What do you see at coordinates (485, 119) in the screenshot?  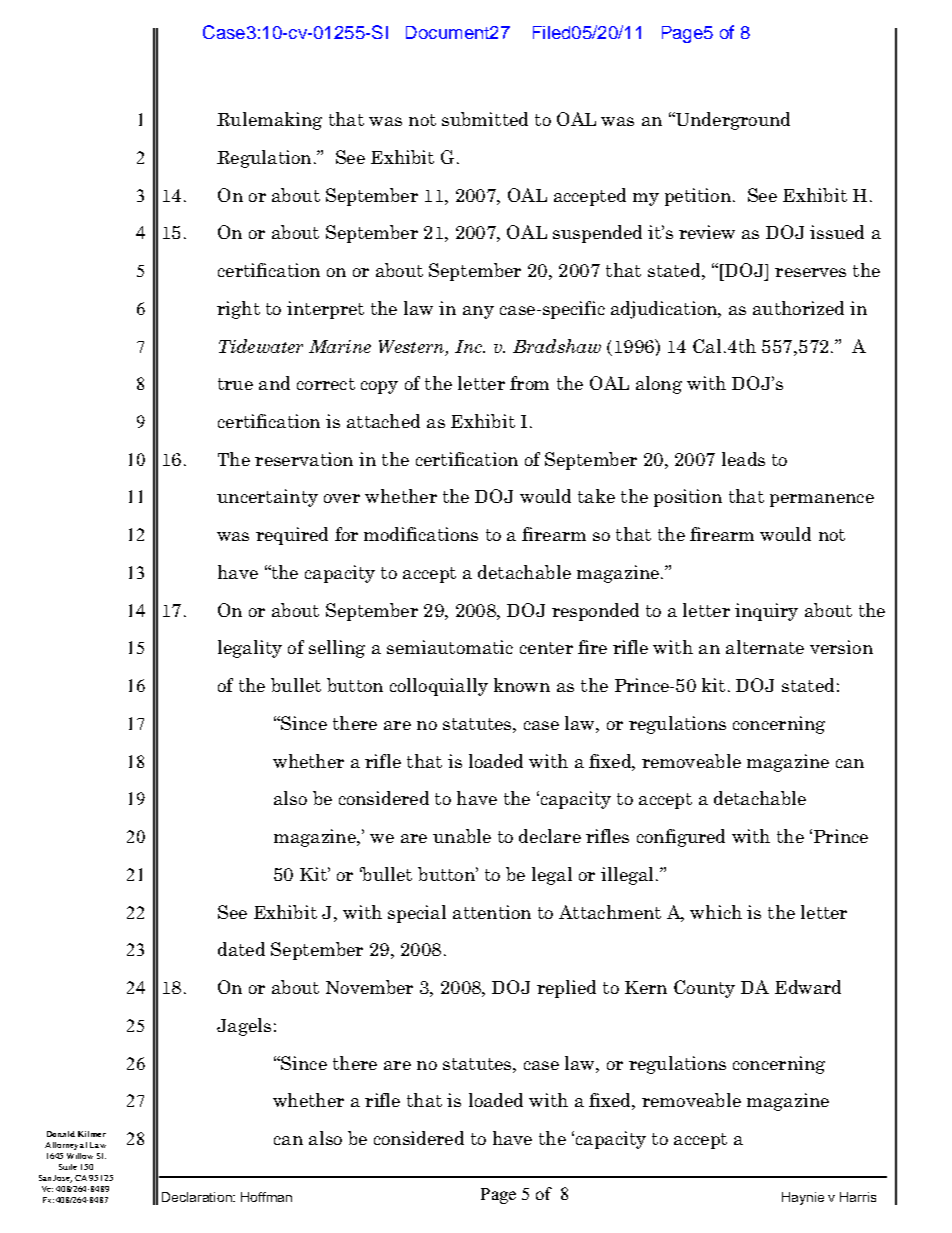 I see `submitted` at bounding box center [485, 119].
